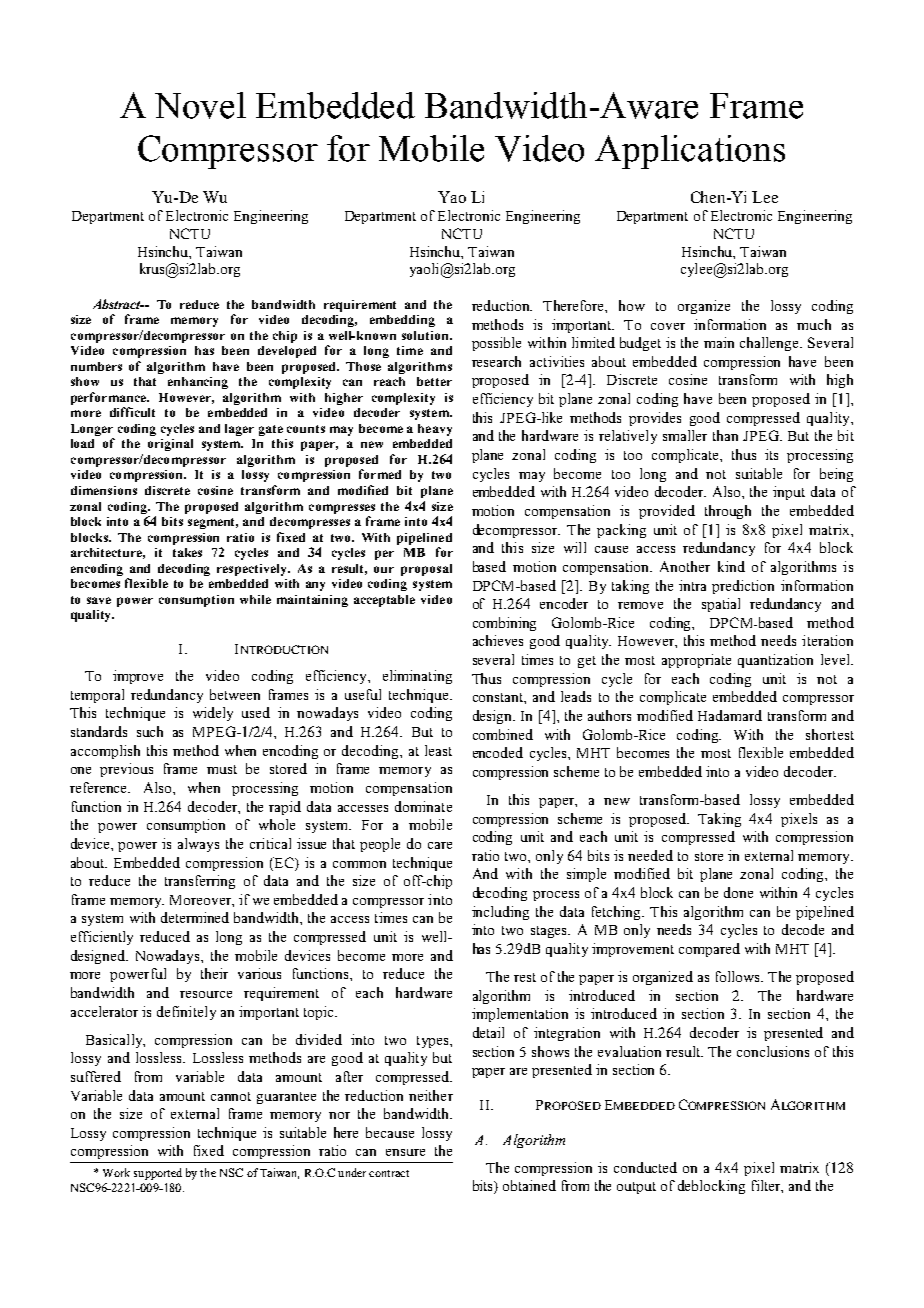 The image size is (924, 1308). Describe the element at coordinates (814, 324) in the screenshot. I see `much` at that location.
